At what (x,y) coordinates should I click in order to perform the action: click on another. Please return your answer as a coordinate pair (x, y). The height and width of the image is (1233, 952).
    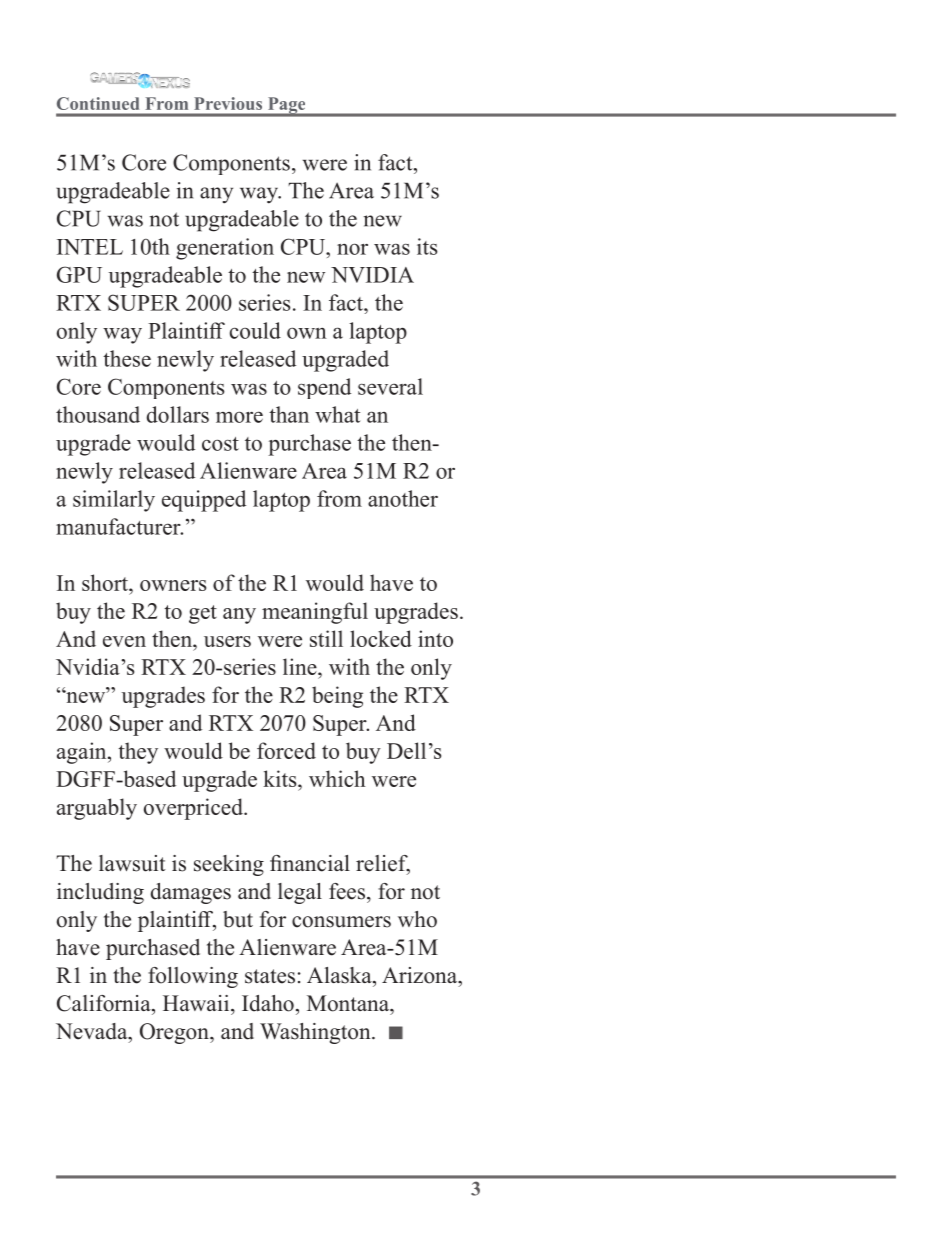
    Looking at the image, I should click on (403, 498).
